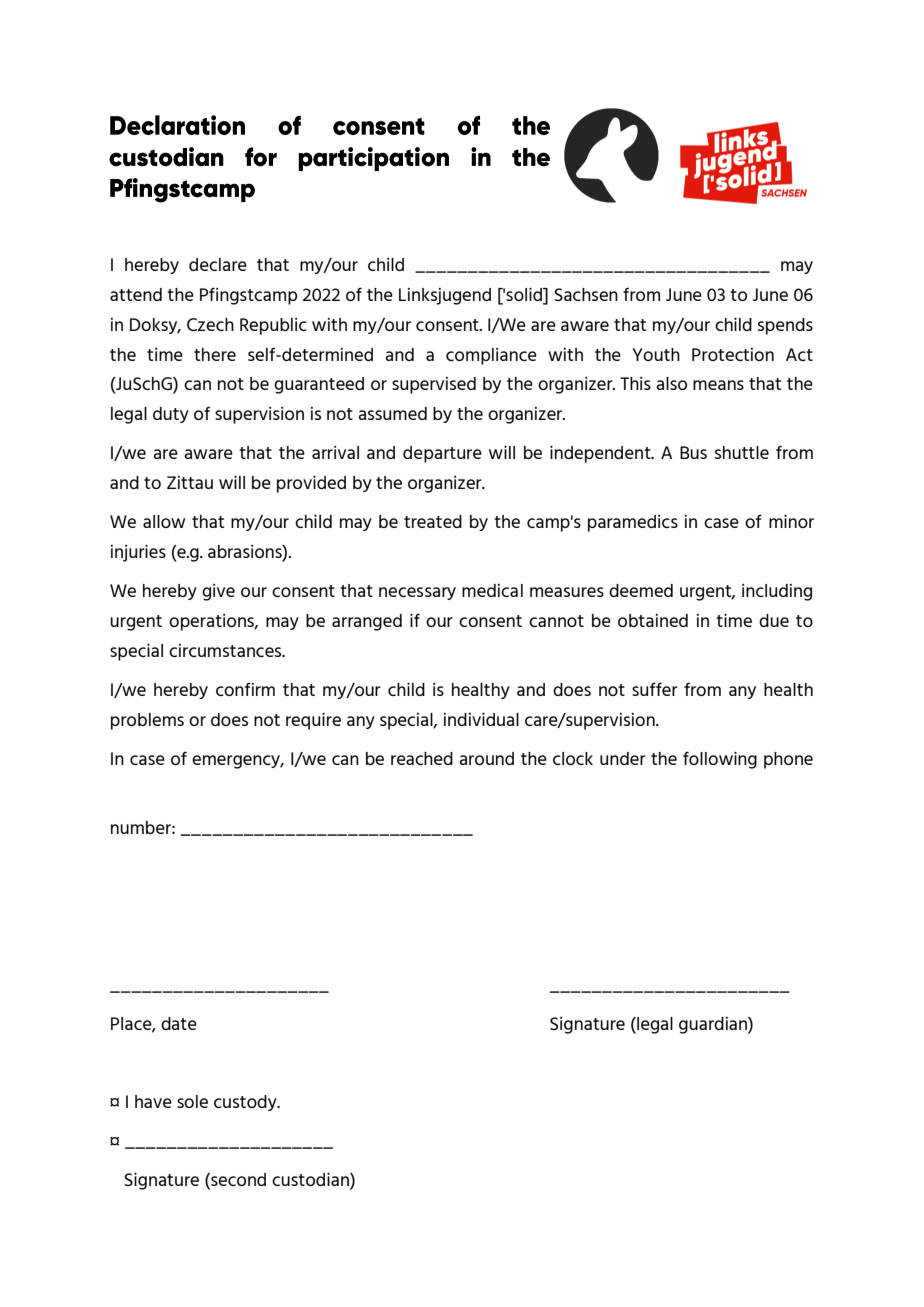 This document has height=1307, width=924. What do you see at coordinates (486, 758) in the document?
I see `around` at bounding box center [486, 758].
